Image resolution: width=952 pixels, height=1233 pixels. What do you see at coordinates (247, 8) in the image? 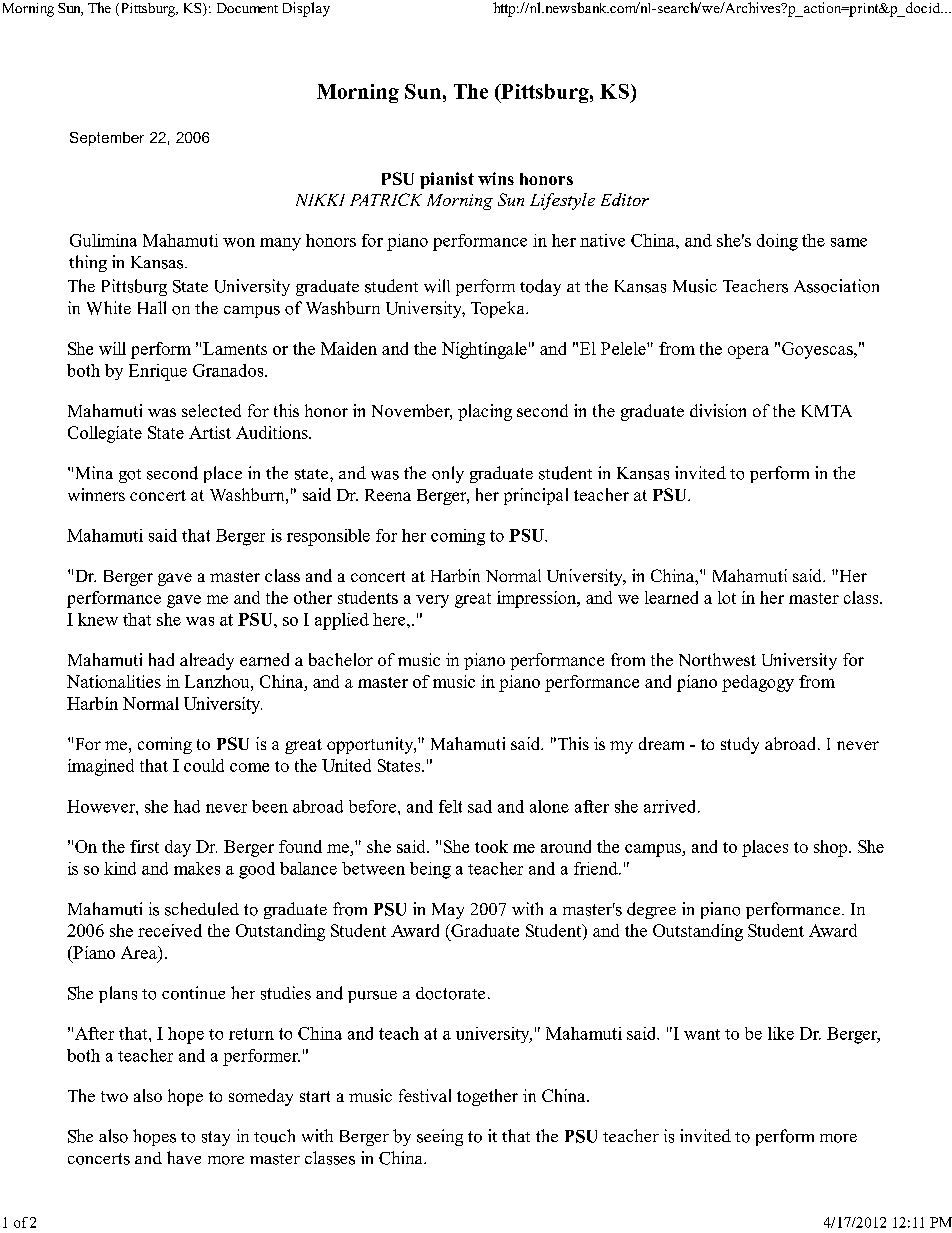
I see `Document` at bounding box center [247, 8].
